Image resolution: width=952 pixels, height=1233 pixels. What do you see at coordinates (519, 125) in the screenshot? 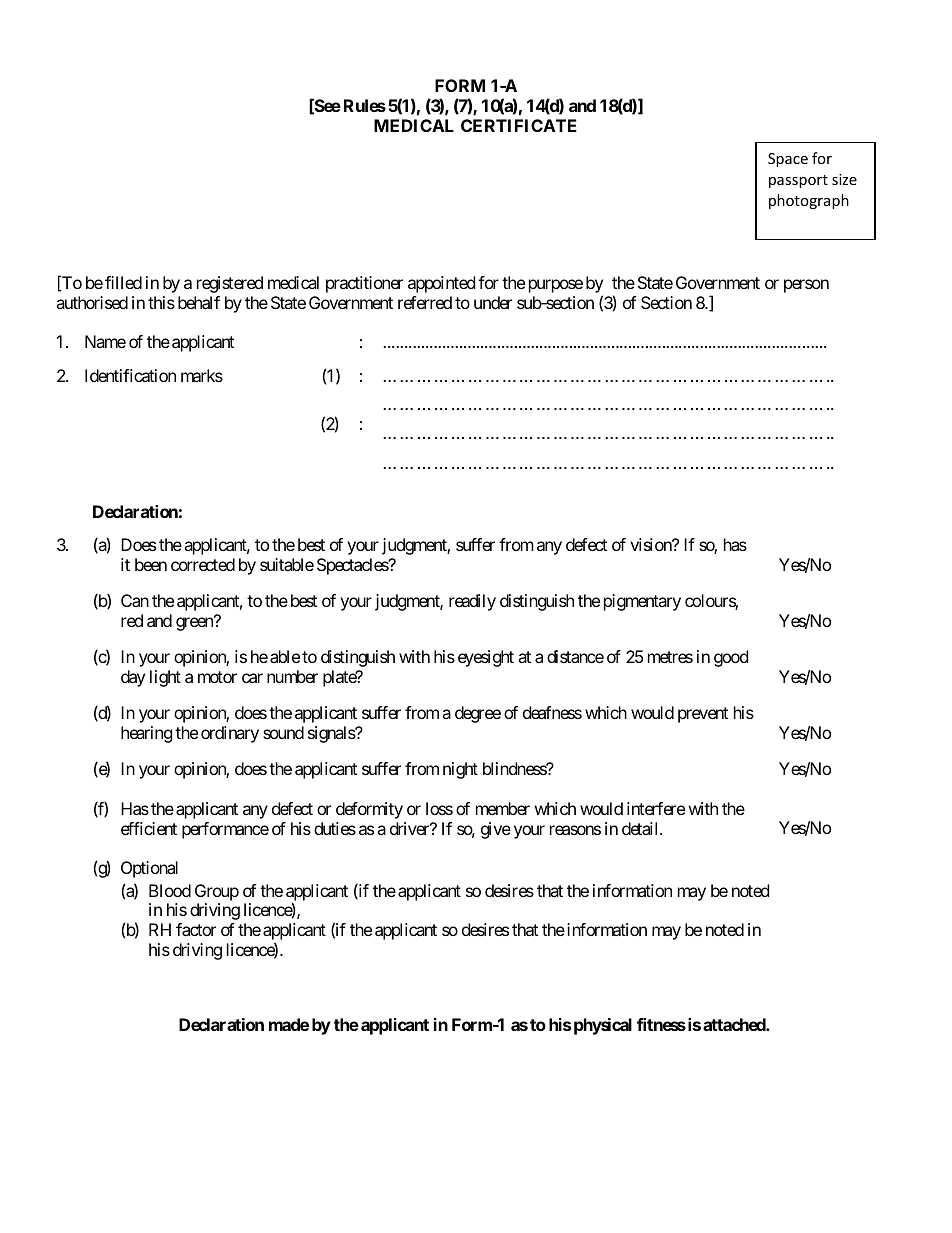
I see `CERTIFICATE` at bounding box center [519, 125].
